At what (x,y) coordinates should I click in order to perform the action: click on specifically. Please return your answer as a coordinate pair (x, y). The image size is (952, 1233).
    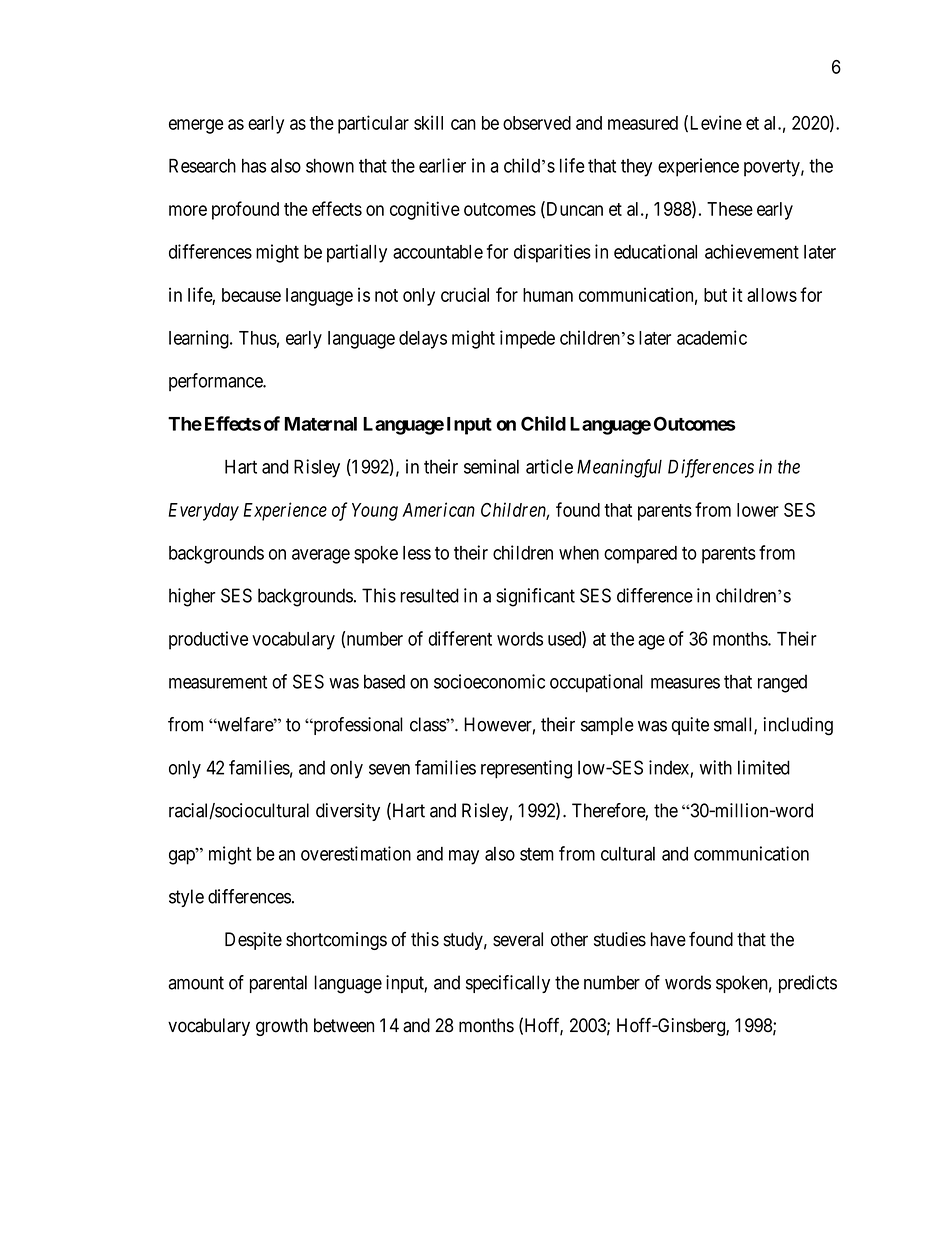
    Looking at the image, I should click on (508, 984).
